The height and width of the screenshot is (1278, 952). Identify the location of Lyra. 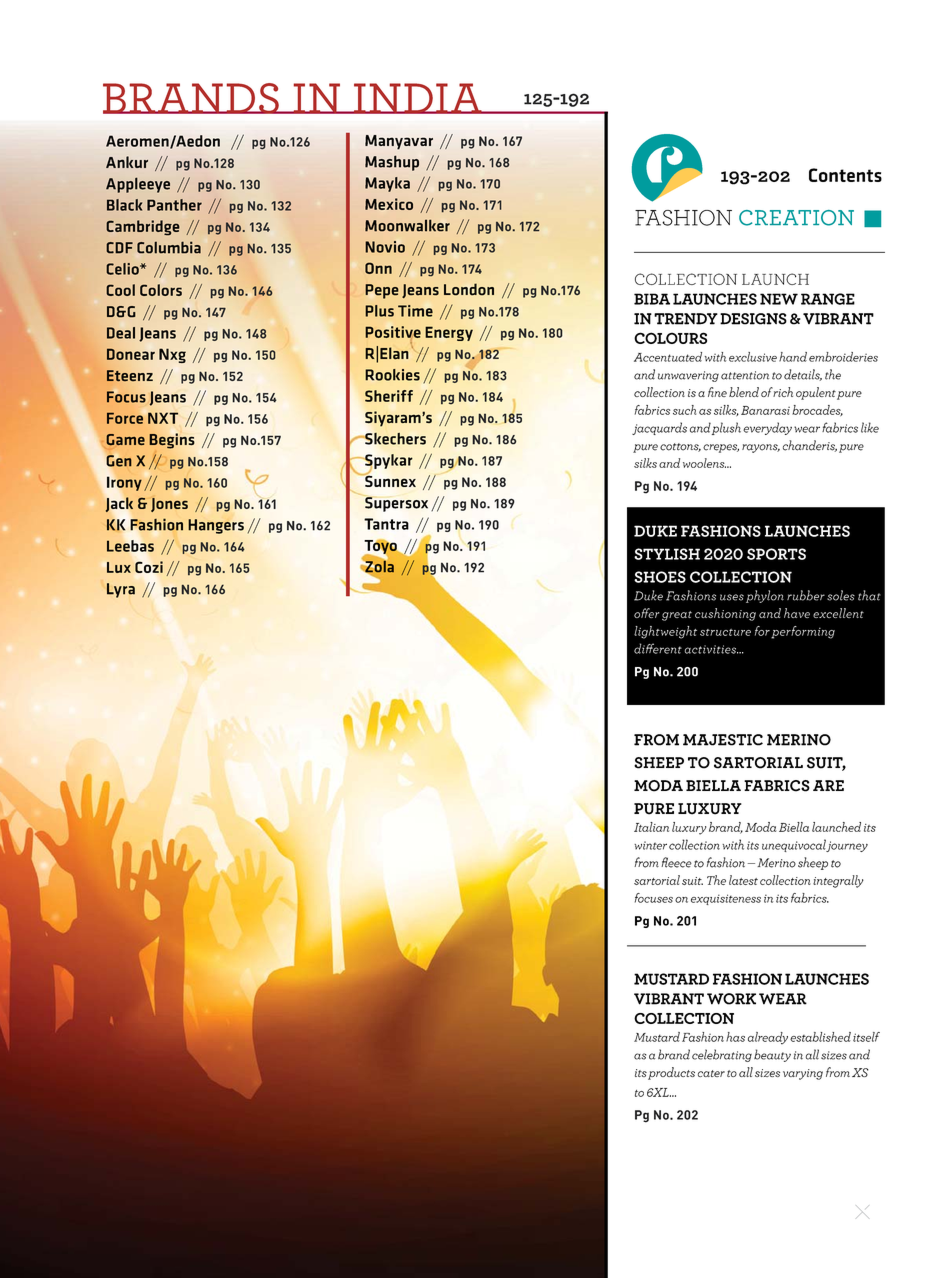
(121, 590).
